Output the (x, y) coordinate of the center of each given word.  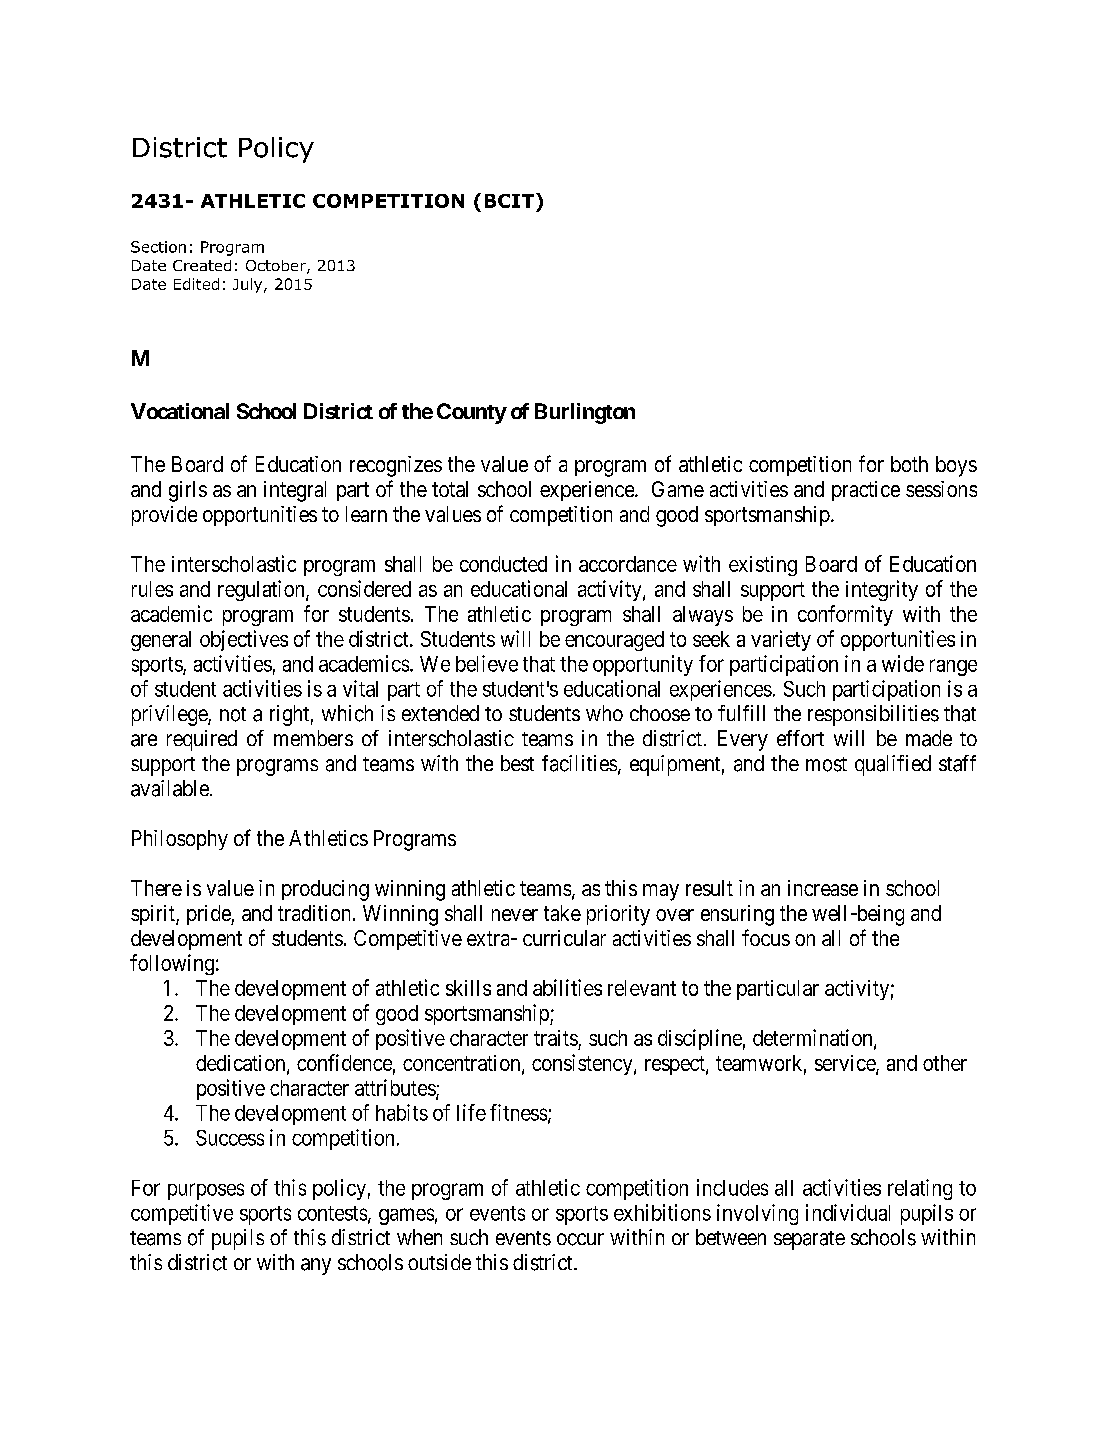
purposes (206, 1191)
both (909, 464)
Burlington (585, 413)
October (277, 267)
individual (848, 1212)
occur (580, 1239)
